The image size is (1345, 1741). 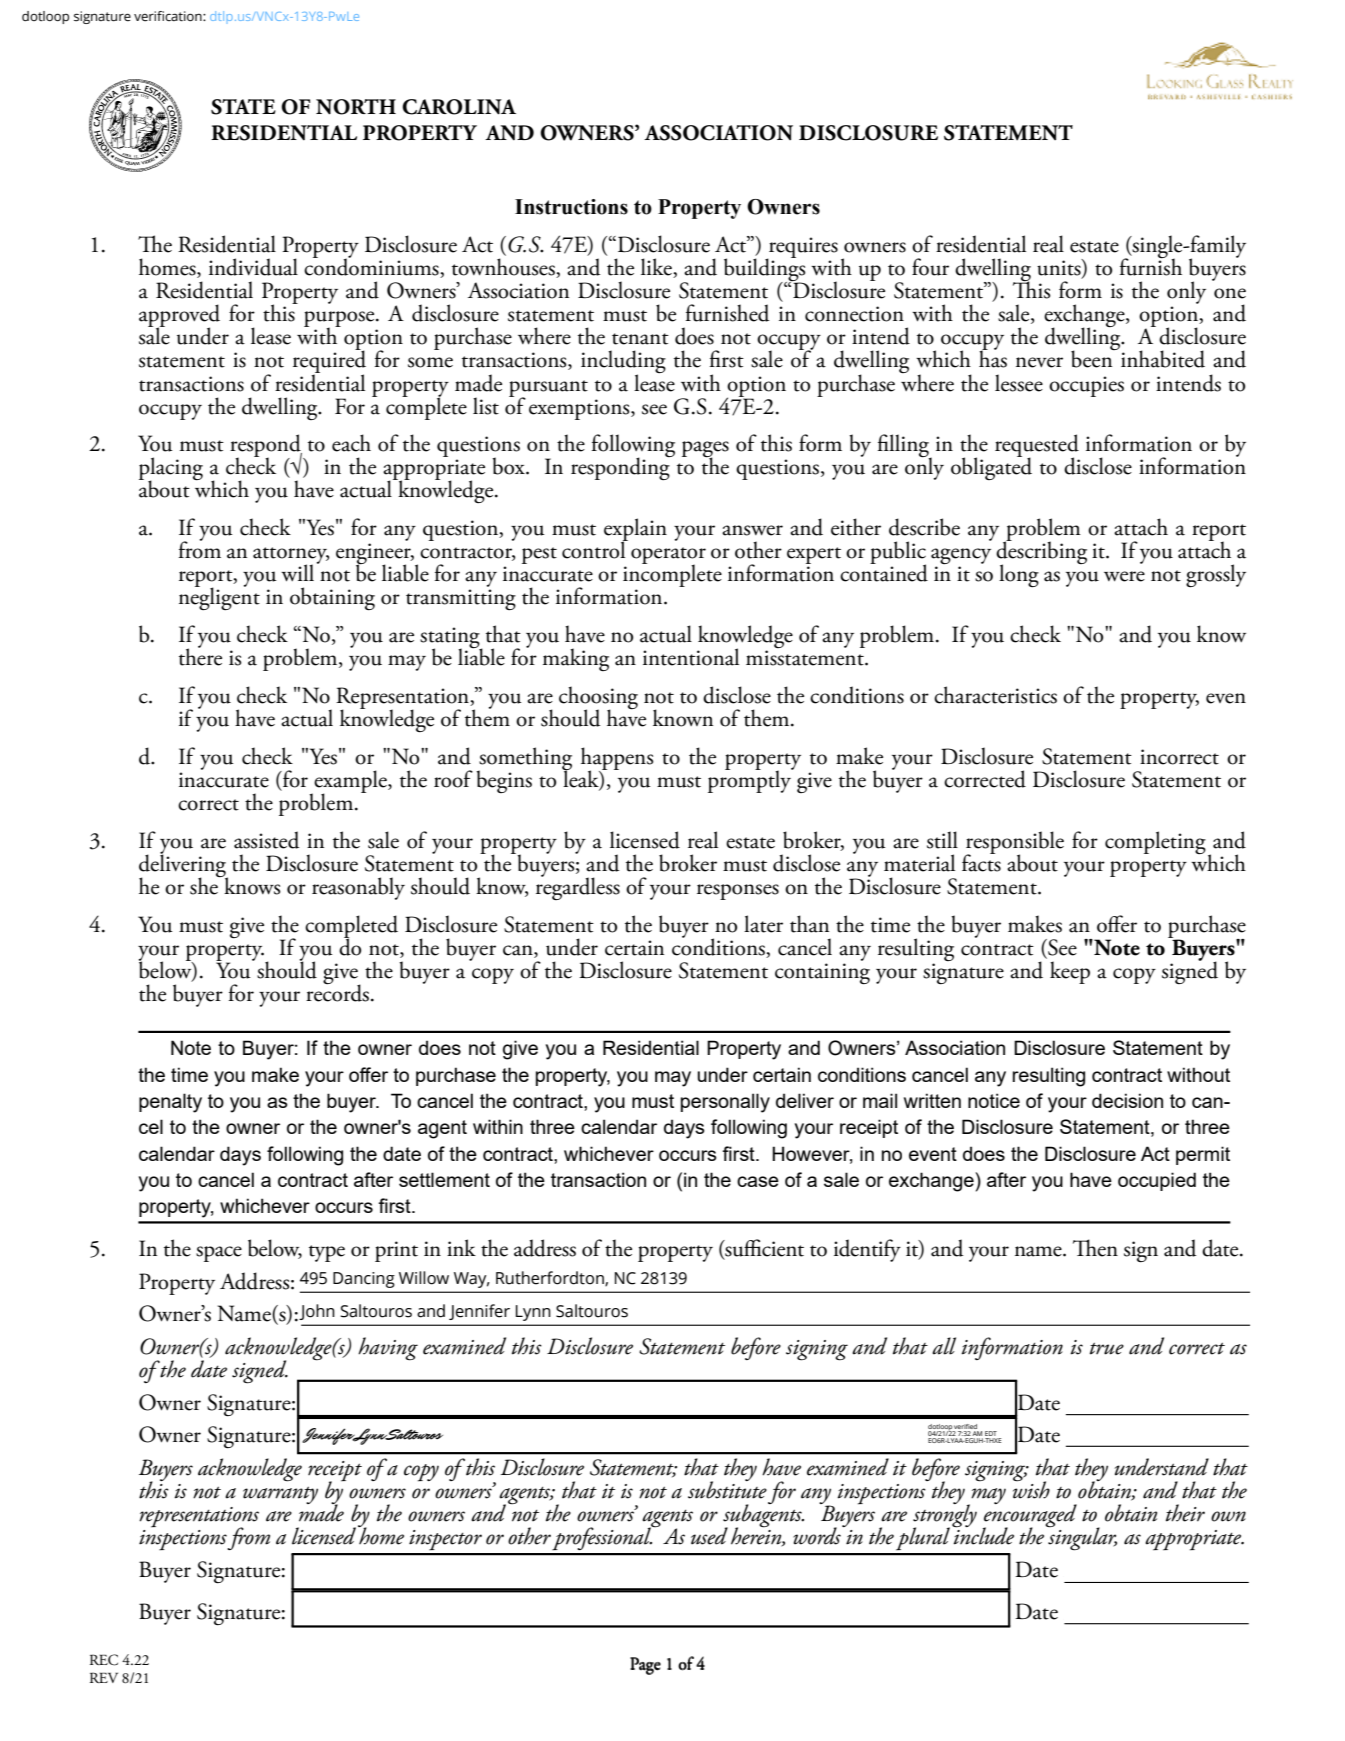 I want to click on REV, so click(x=104, y=1677).
